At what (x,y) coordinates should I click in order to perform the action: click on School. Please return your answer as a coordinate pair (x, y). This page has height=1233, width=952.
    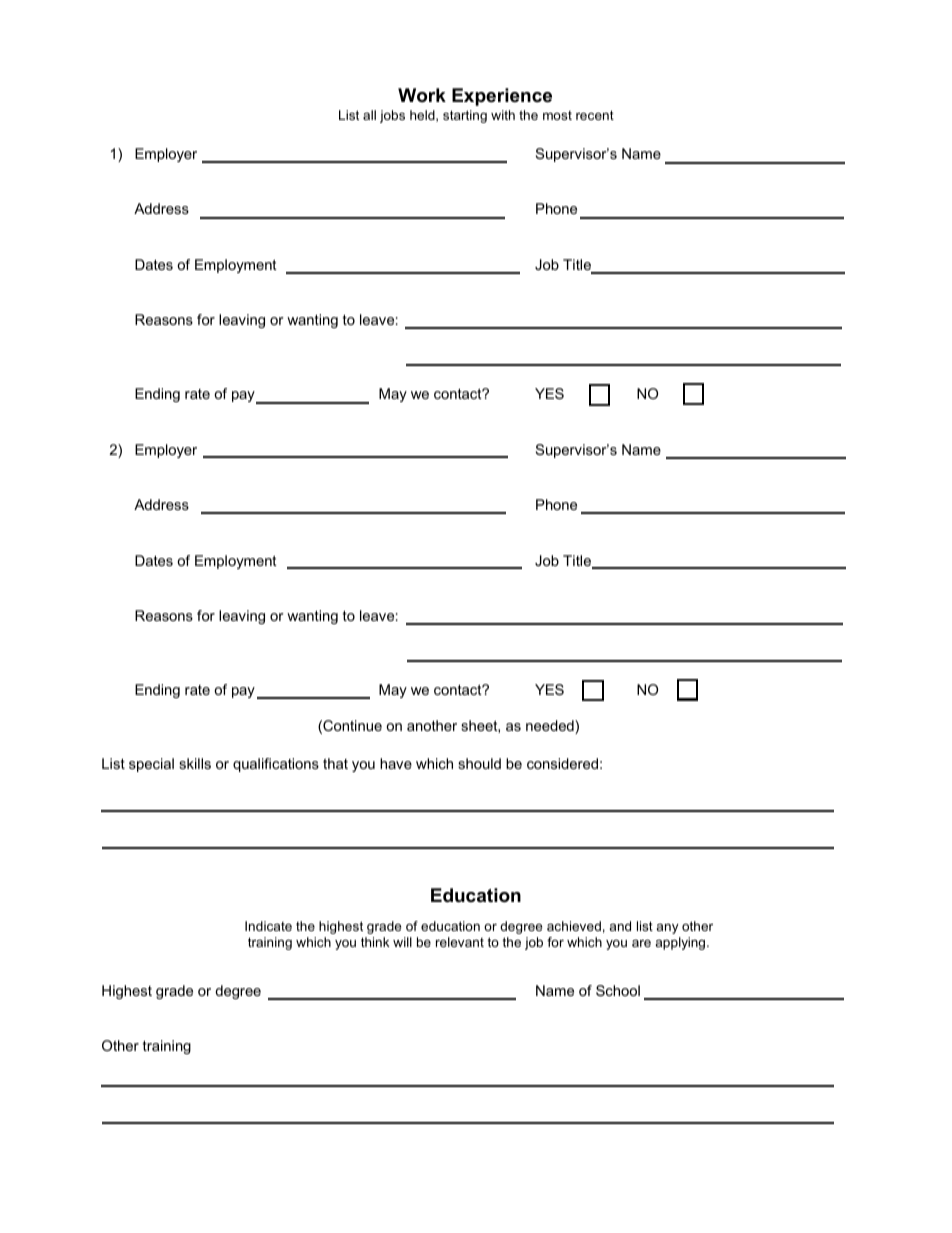
    Looking at the image, I should click on (618, 990).
